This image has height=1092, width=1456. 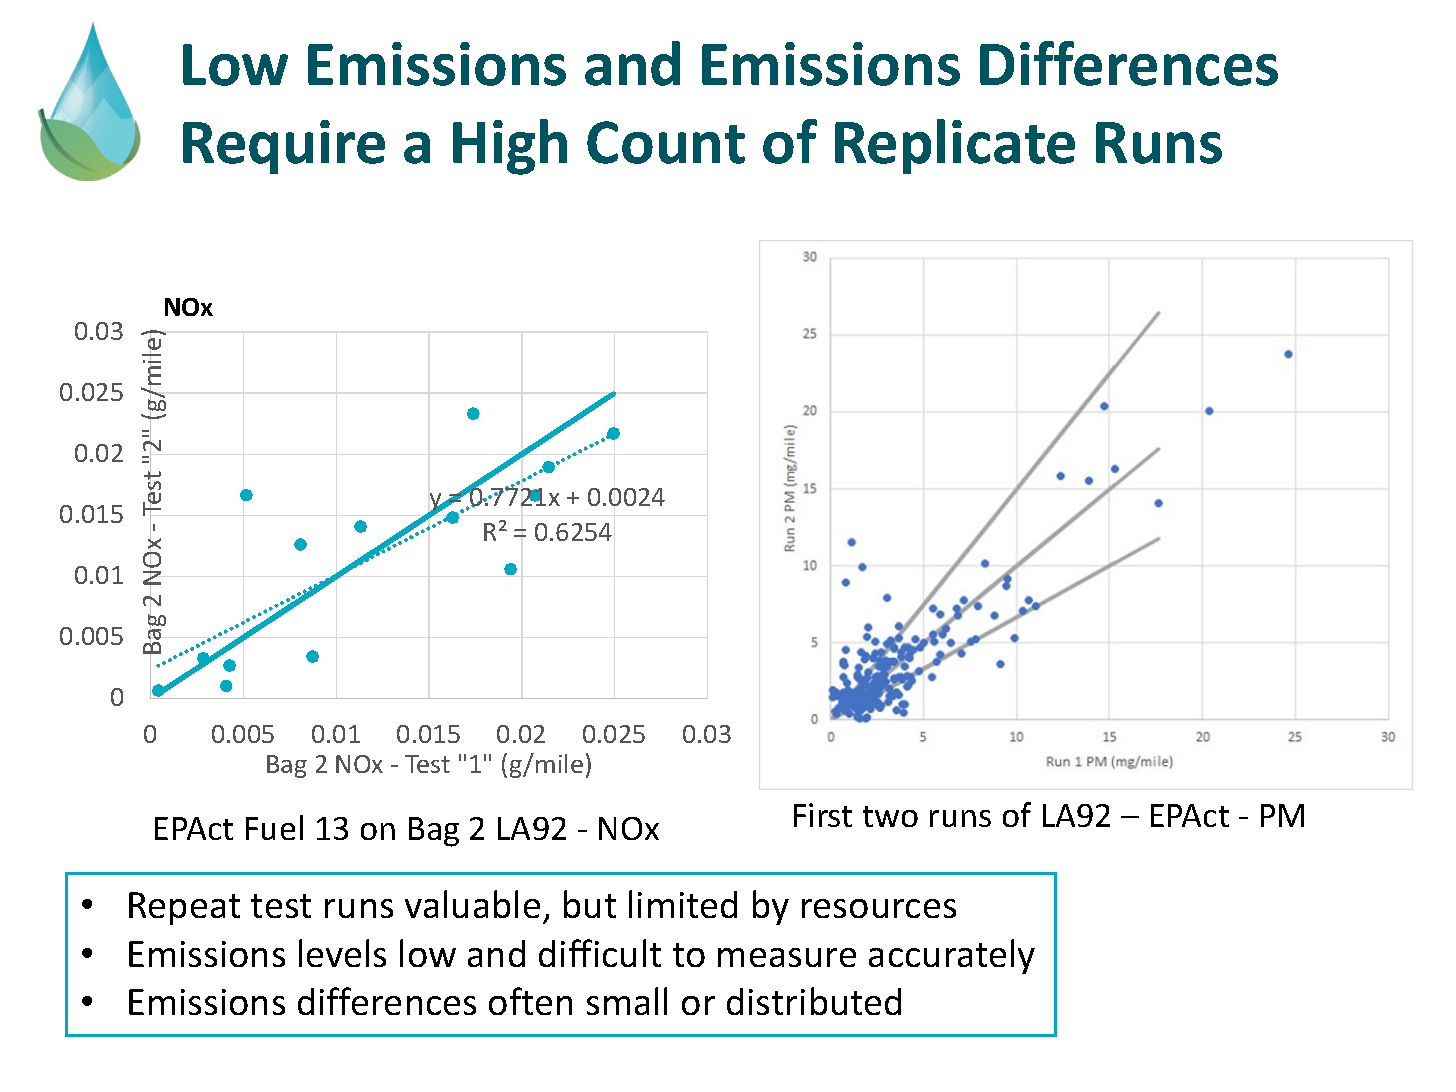 What do you see at coordinates (879, 908) in the image?
I see `resources` at bounding box center [879, 908].
